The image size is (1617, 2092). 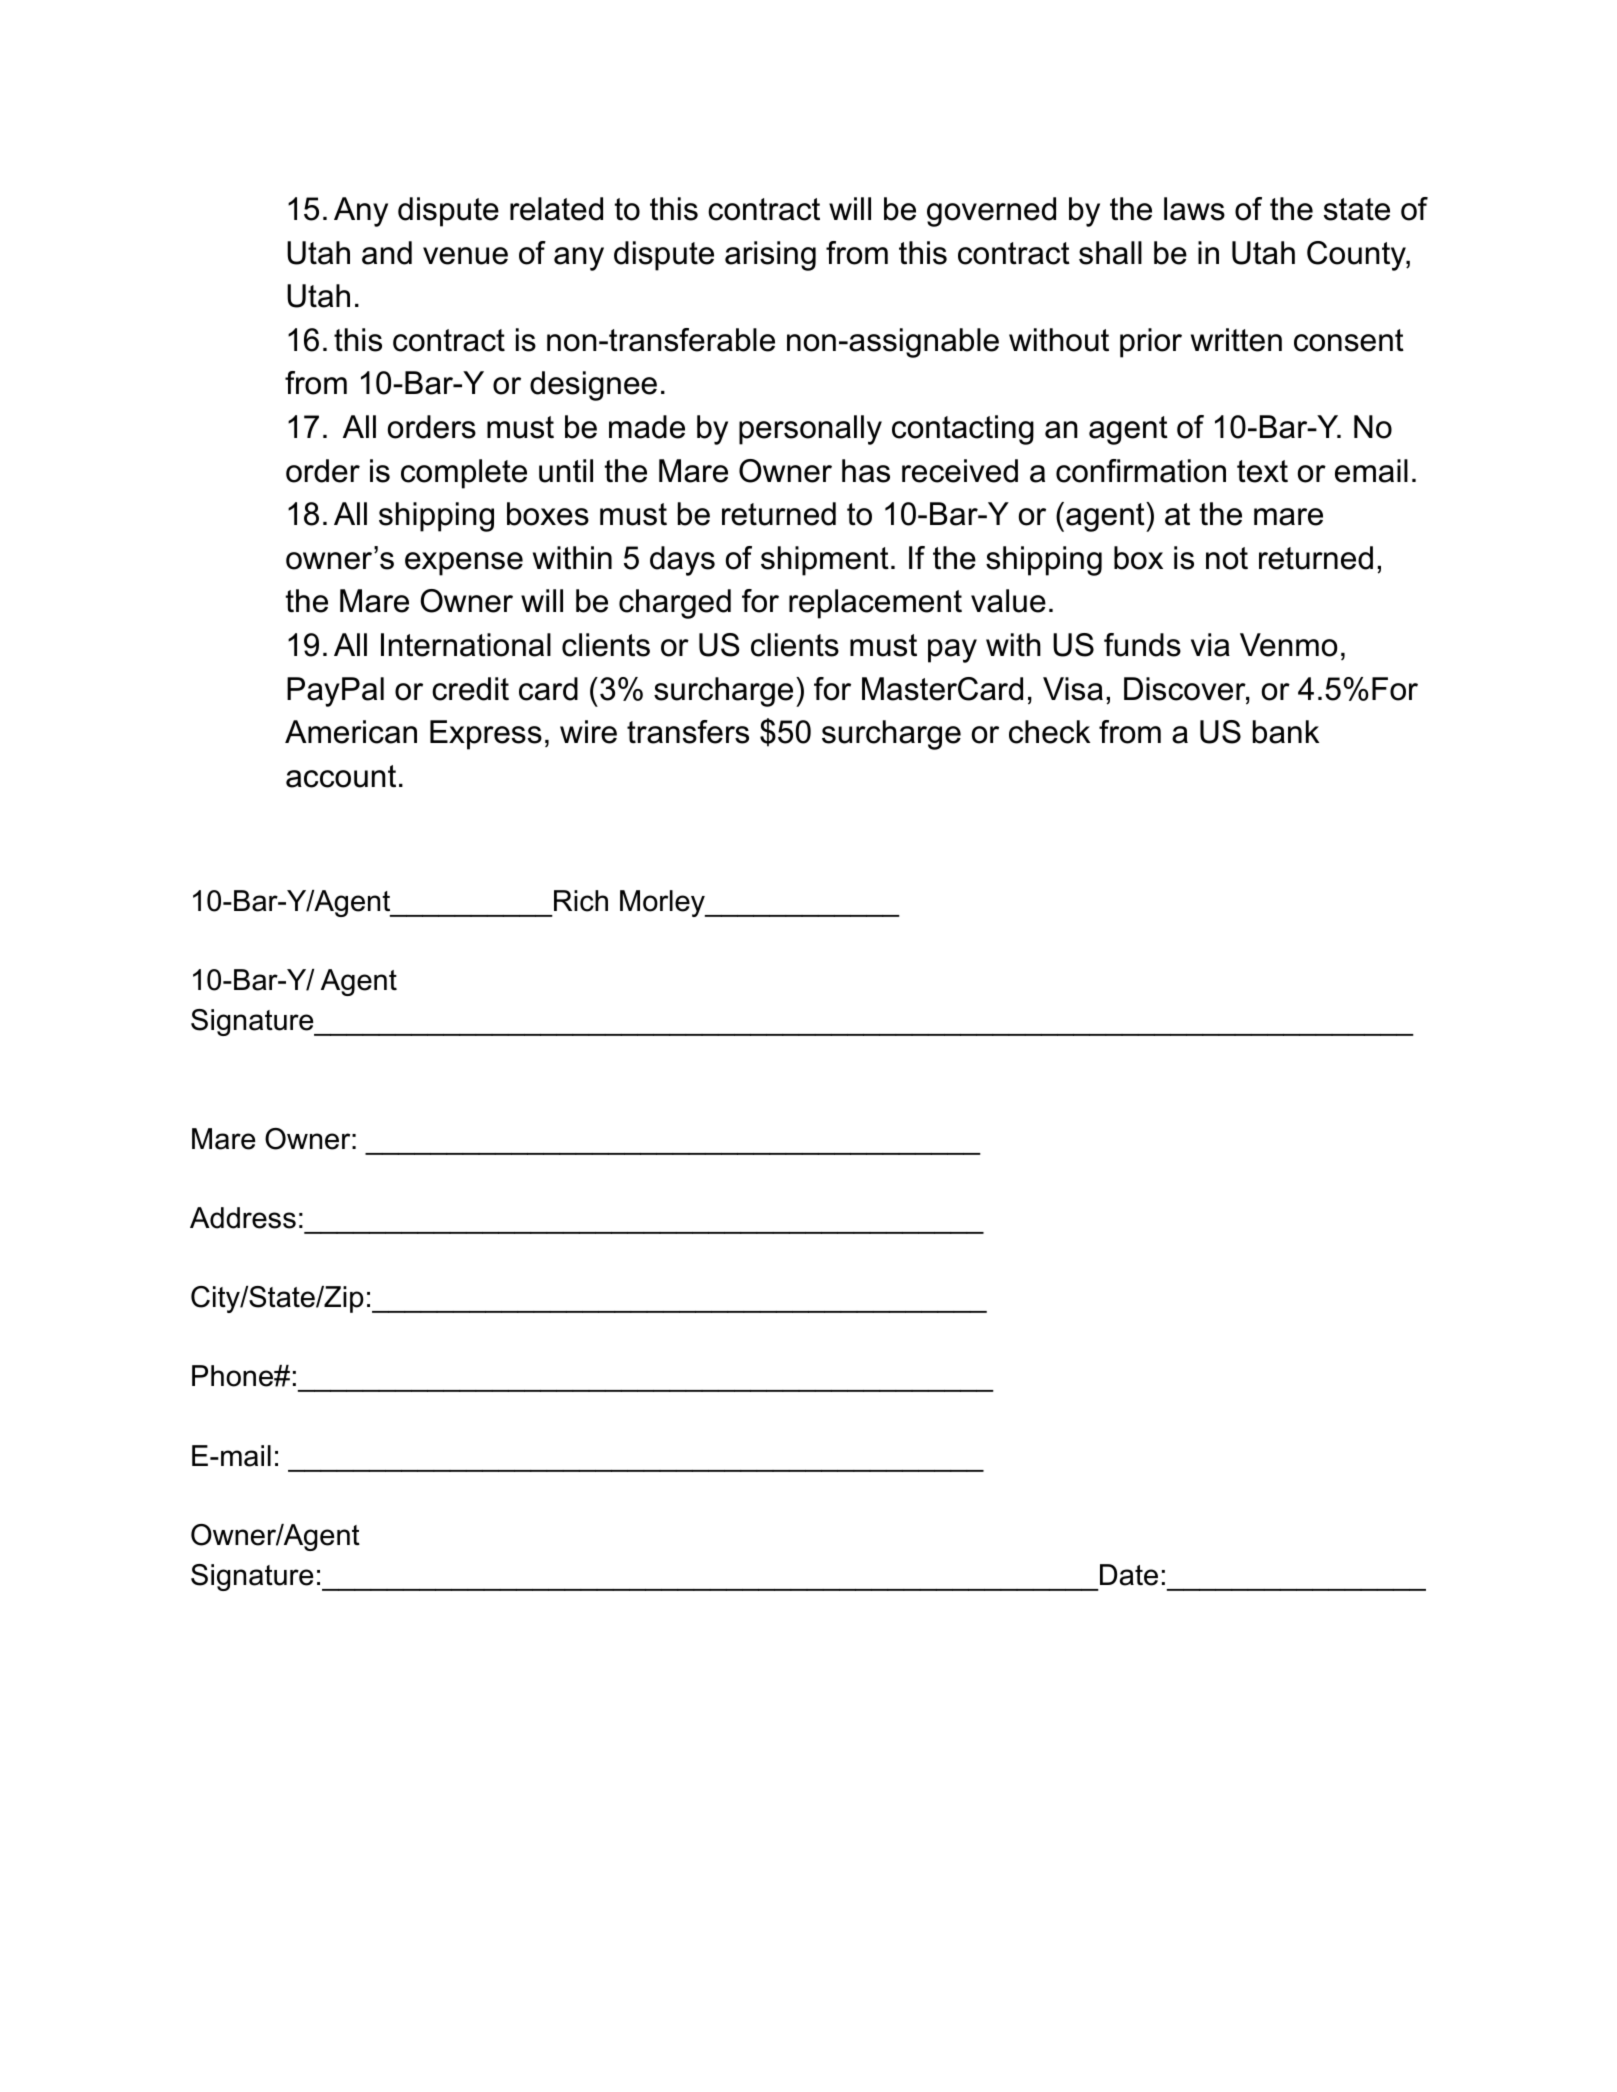 What do you see at coordinates (466, 645) in the page?
I see `International` at bounding box center [466, 645].
